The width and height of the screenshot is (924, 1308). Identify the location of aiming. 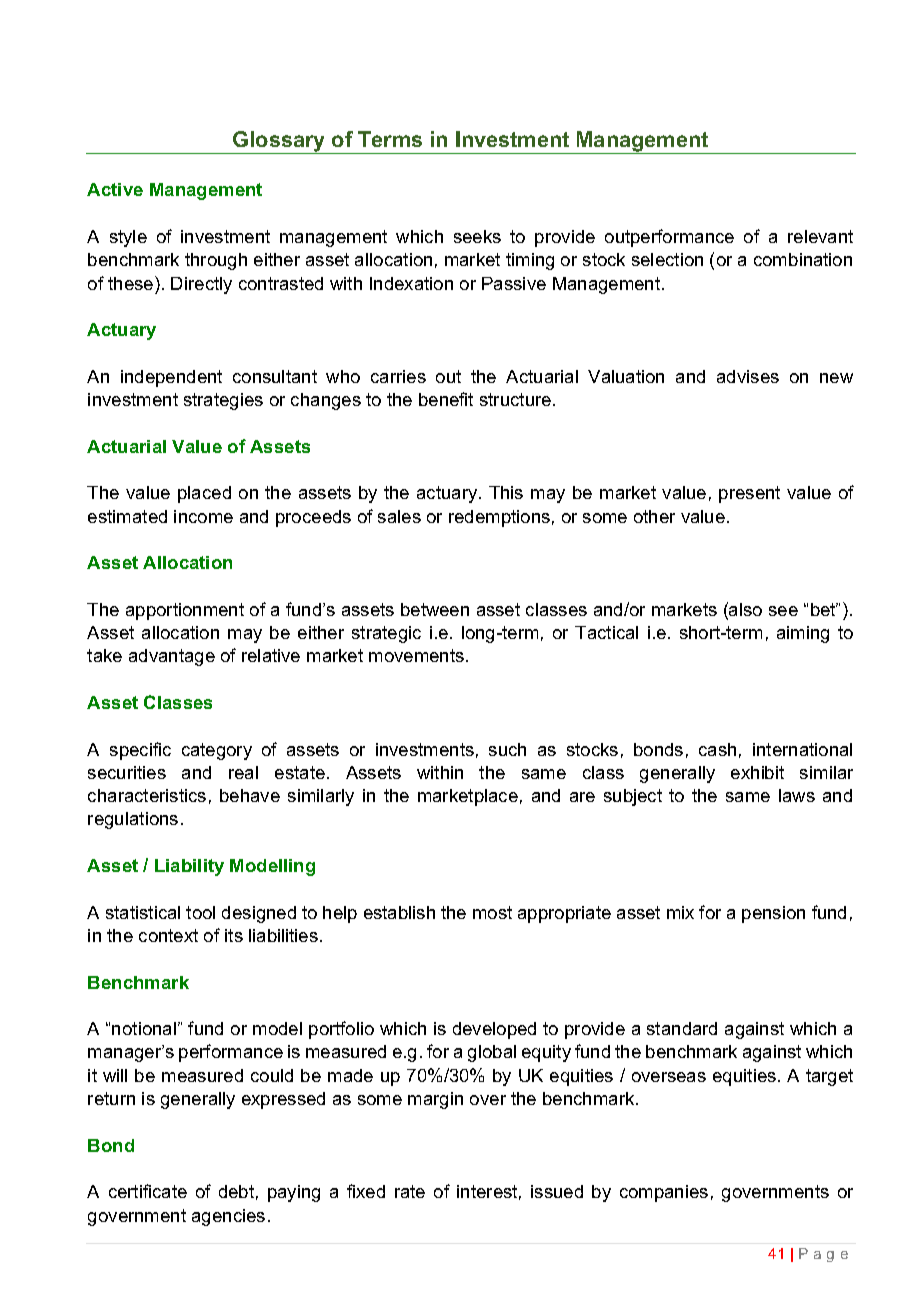
(803, 634).
